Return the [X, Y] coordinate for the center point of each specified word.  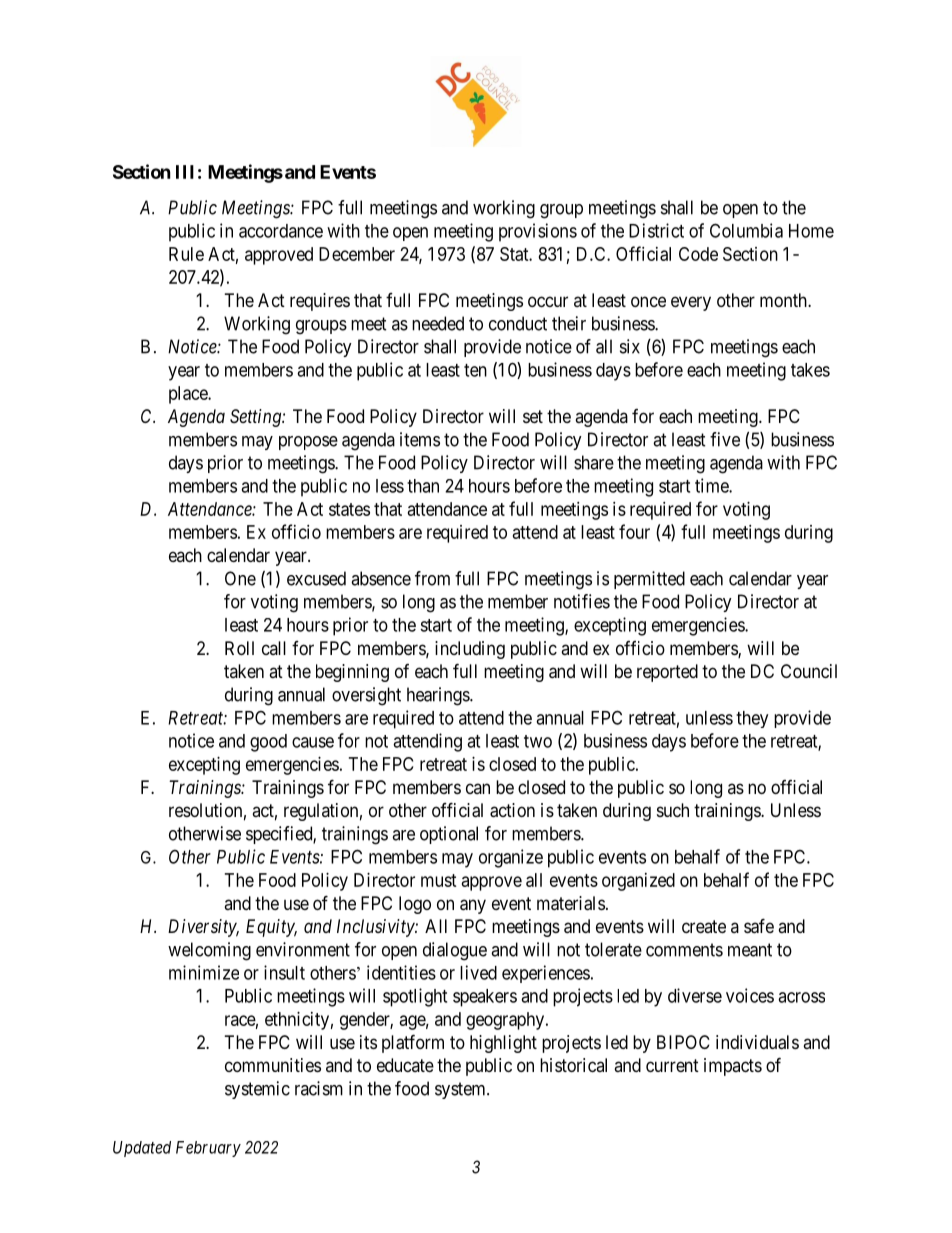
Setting [256, 418]
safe [759, 926]
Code [698, 254]
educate [405, 1065]
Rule [186, 254]
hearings [439, 696]
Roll [239, 648]
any [473, 906]
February [208, 1149]
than [423, 486]
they [752, 719]
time [712, 485]
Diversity [203, 928]
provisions [538, 232]
